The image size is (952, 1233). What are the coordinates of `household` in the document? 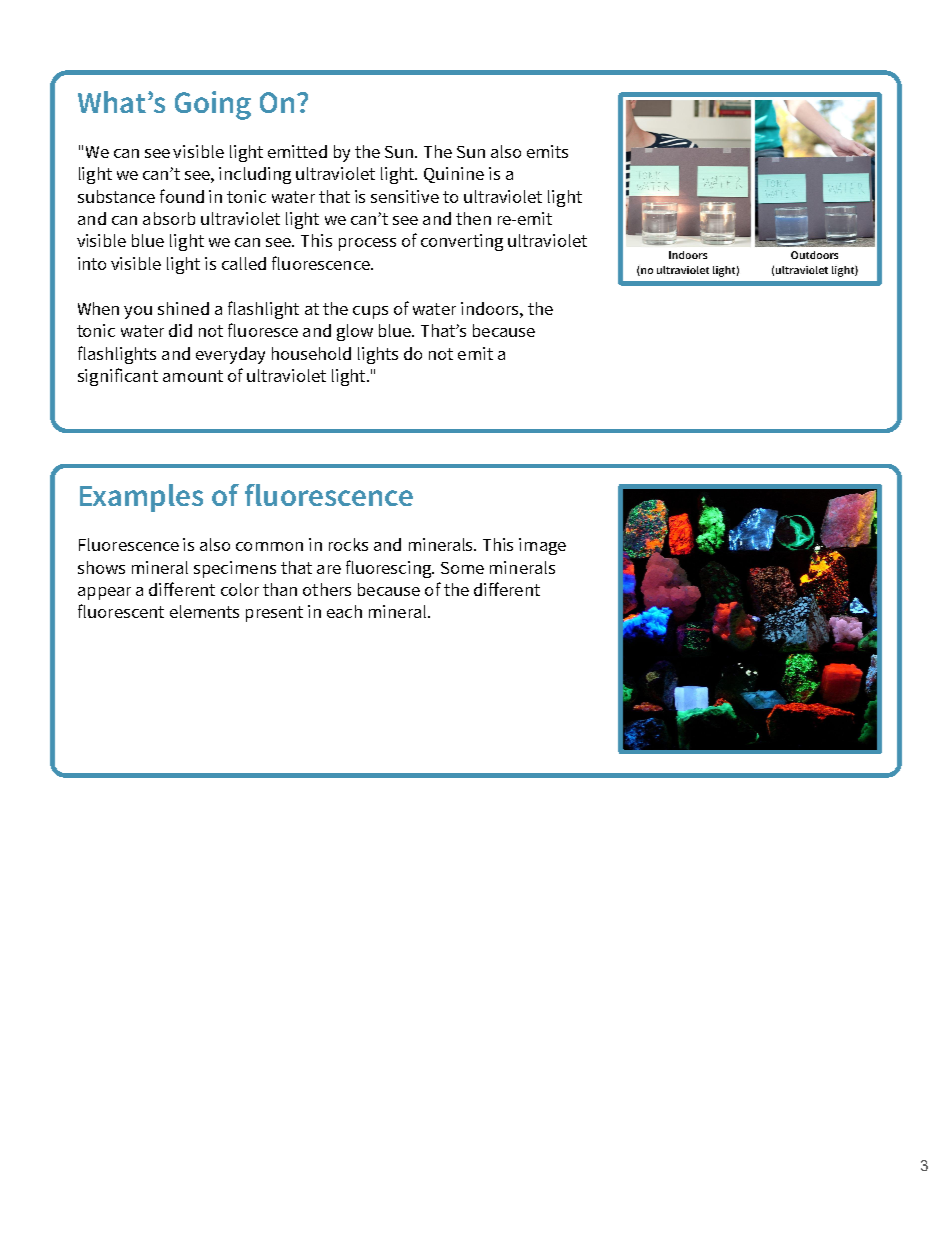 It's located at (311, 353).
